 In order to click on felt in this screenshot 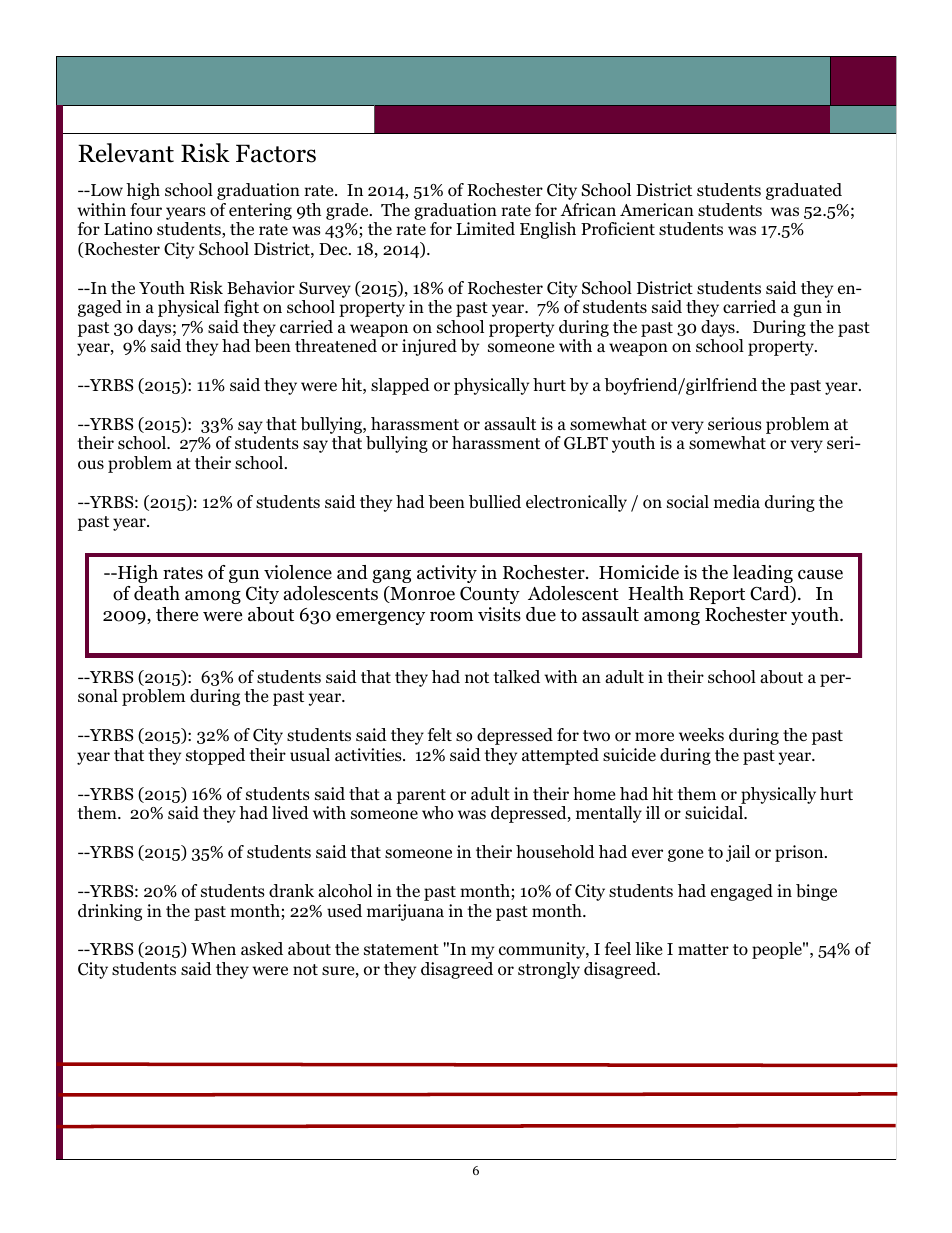, I will do `click(440, 735)`.
